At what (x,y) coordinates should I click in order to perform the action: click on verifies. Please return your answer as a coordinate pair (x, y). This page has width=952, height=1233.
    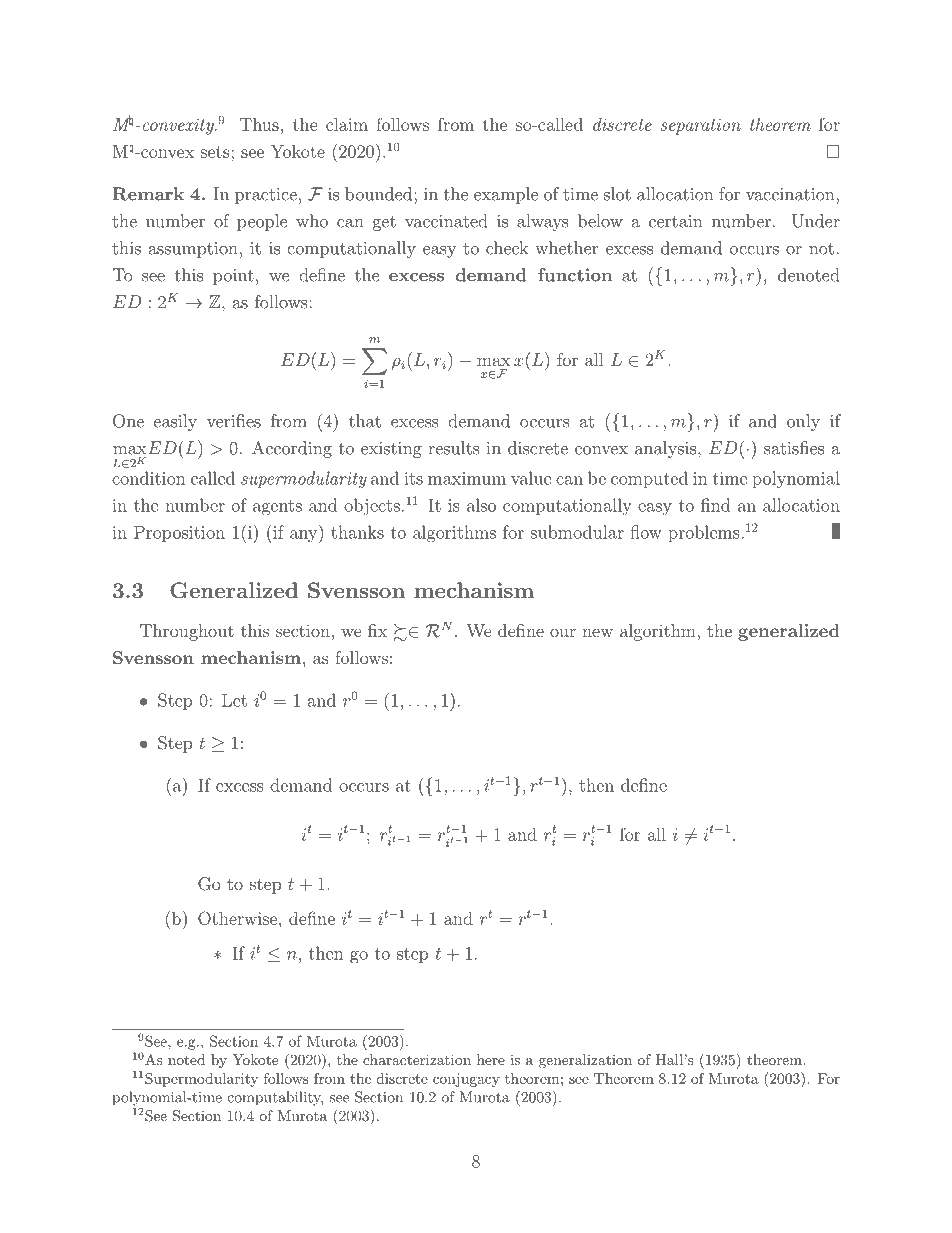
    Looking at the image, I should click on (234, 421).
